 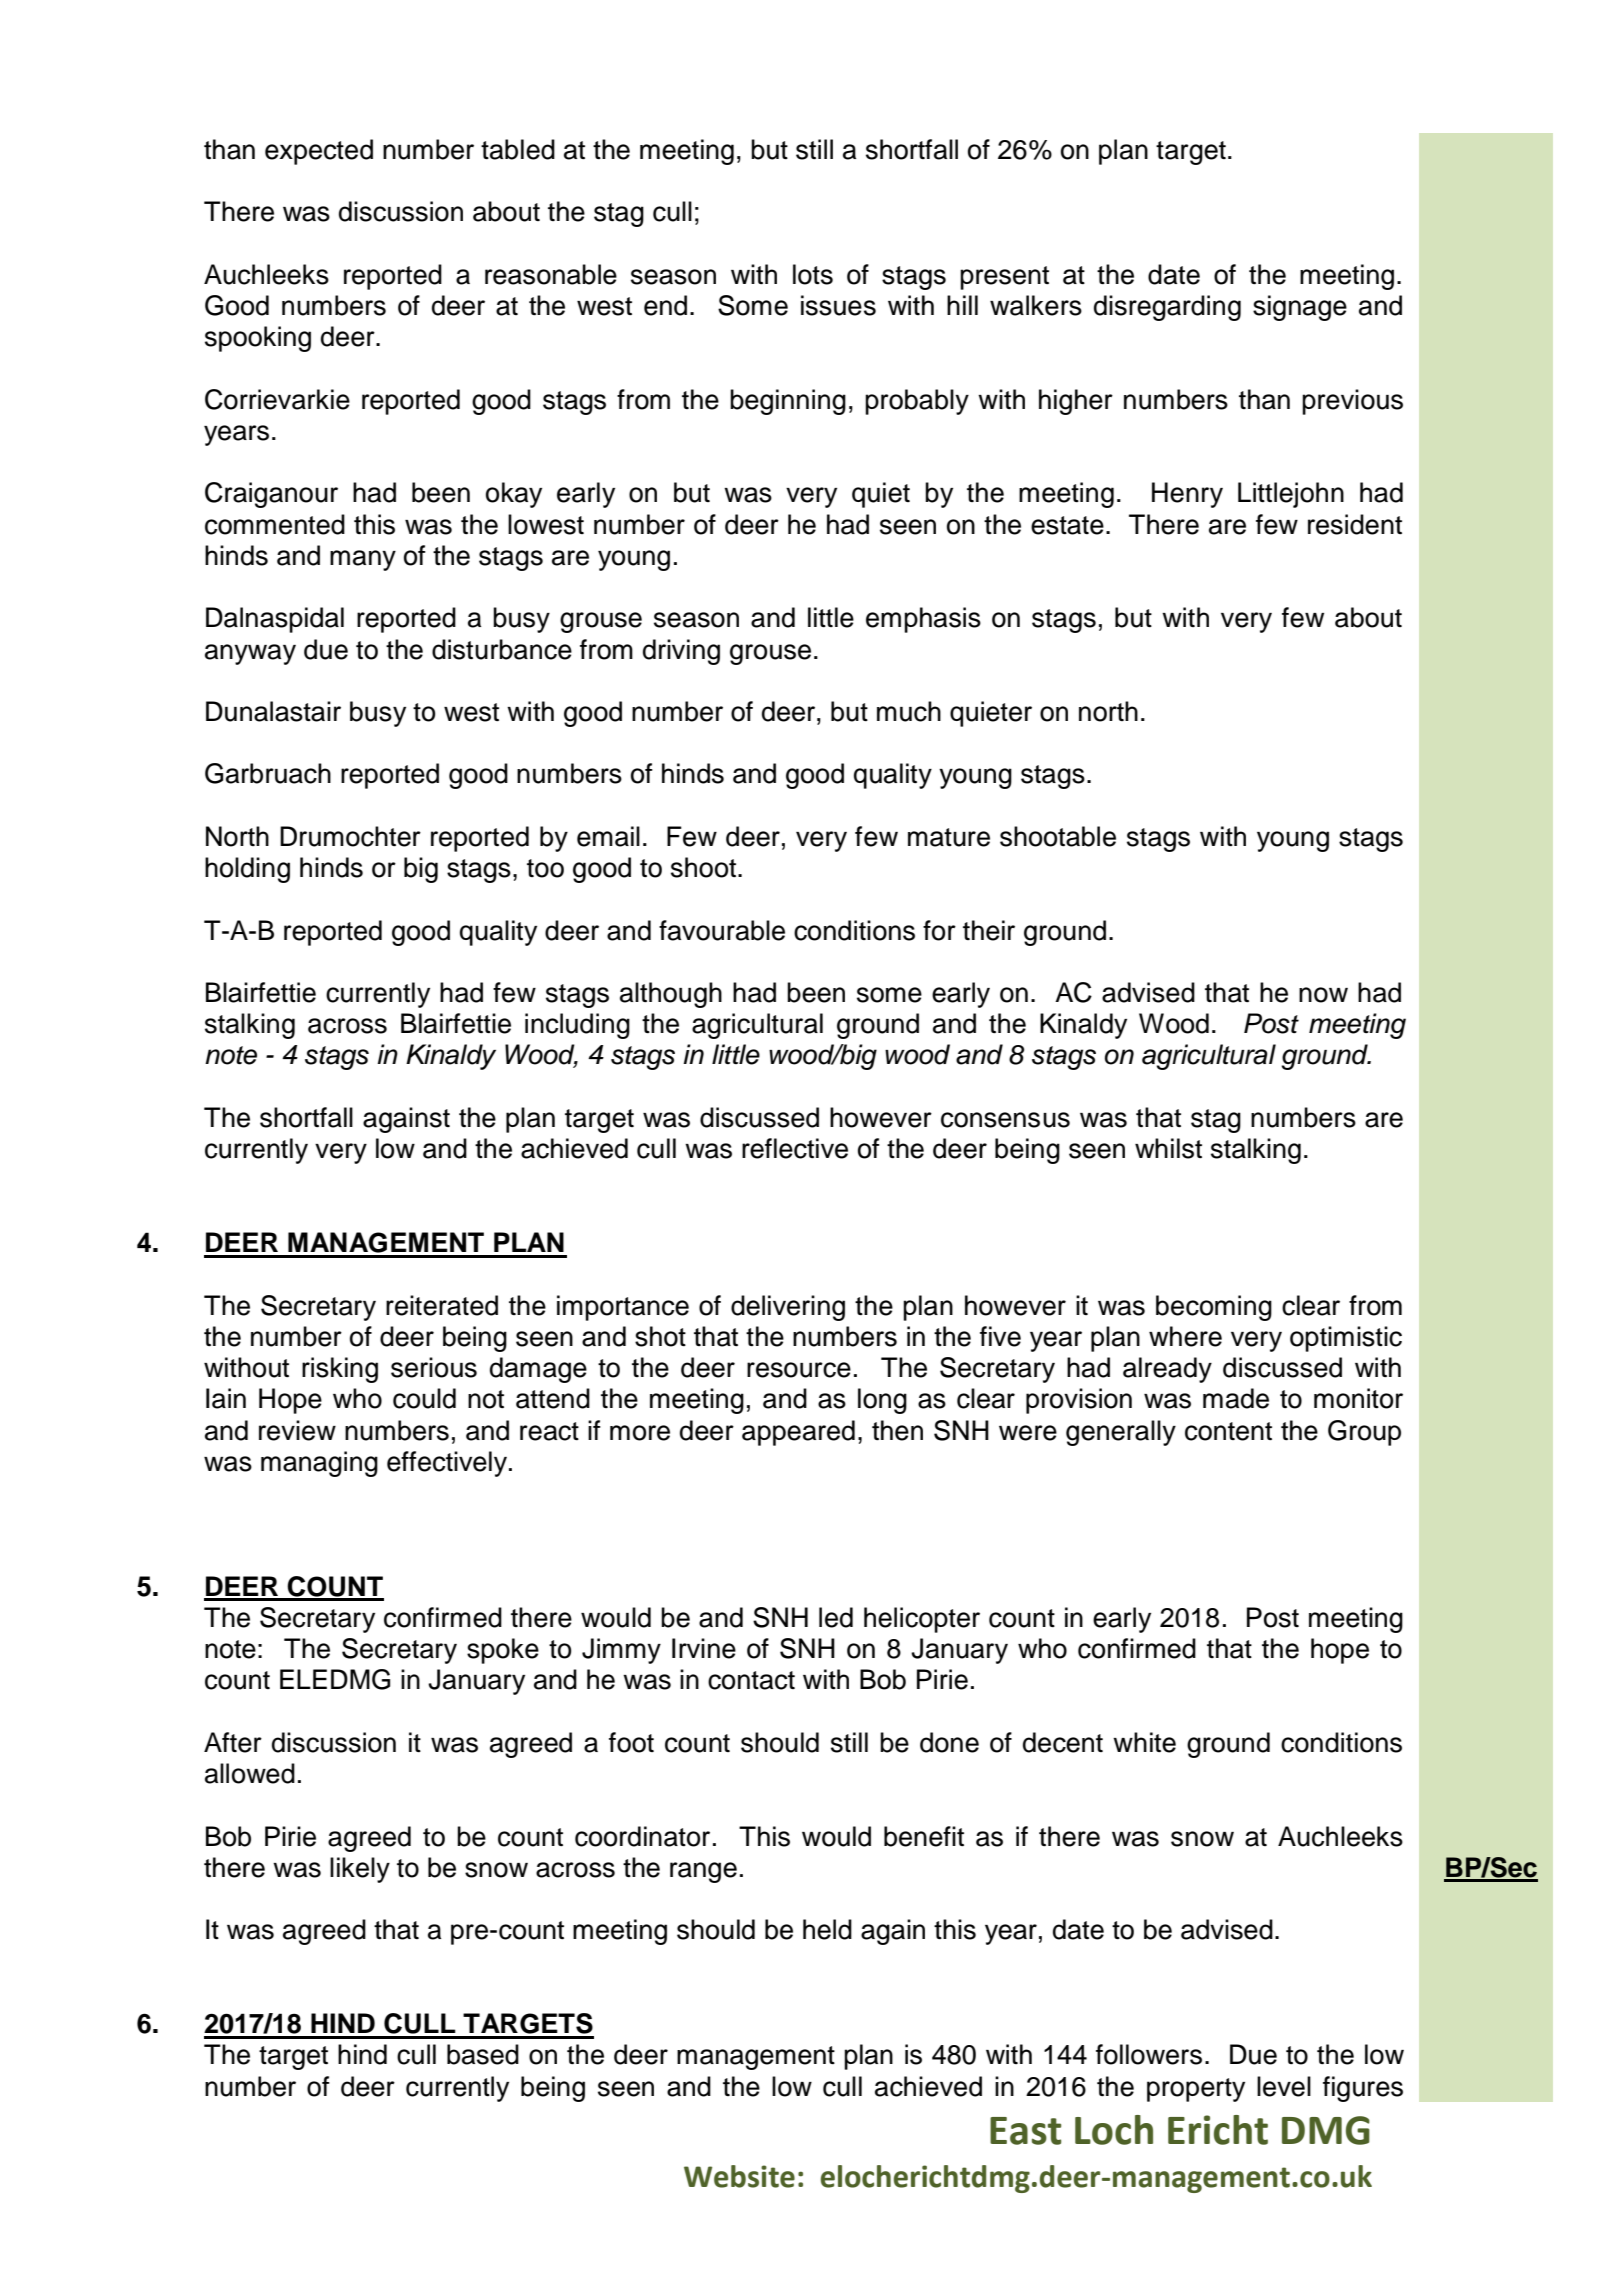 I want to click on disregarding, so click(x=1167, y=308).
